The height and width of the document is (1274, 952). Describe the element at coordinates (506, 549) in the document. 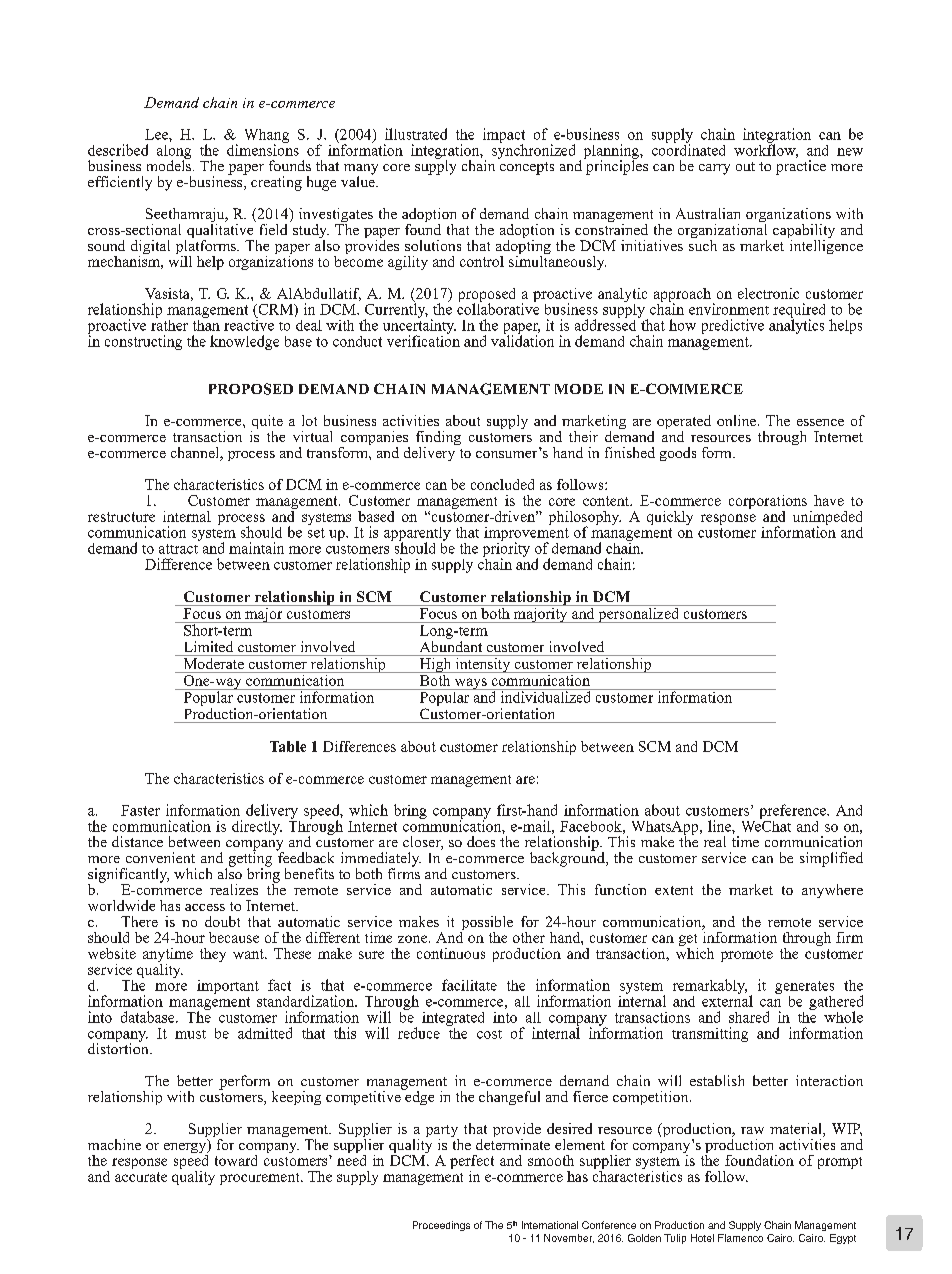

I see `priority` at that location.
